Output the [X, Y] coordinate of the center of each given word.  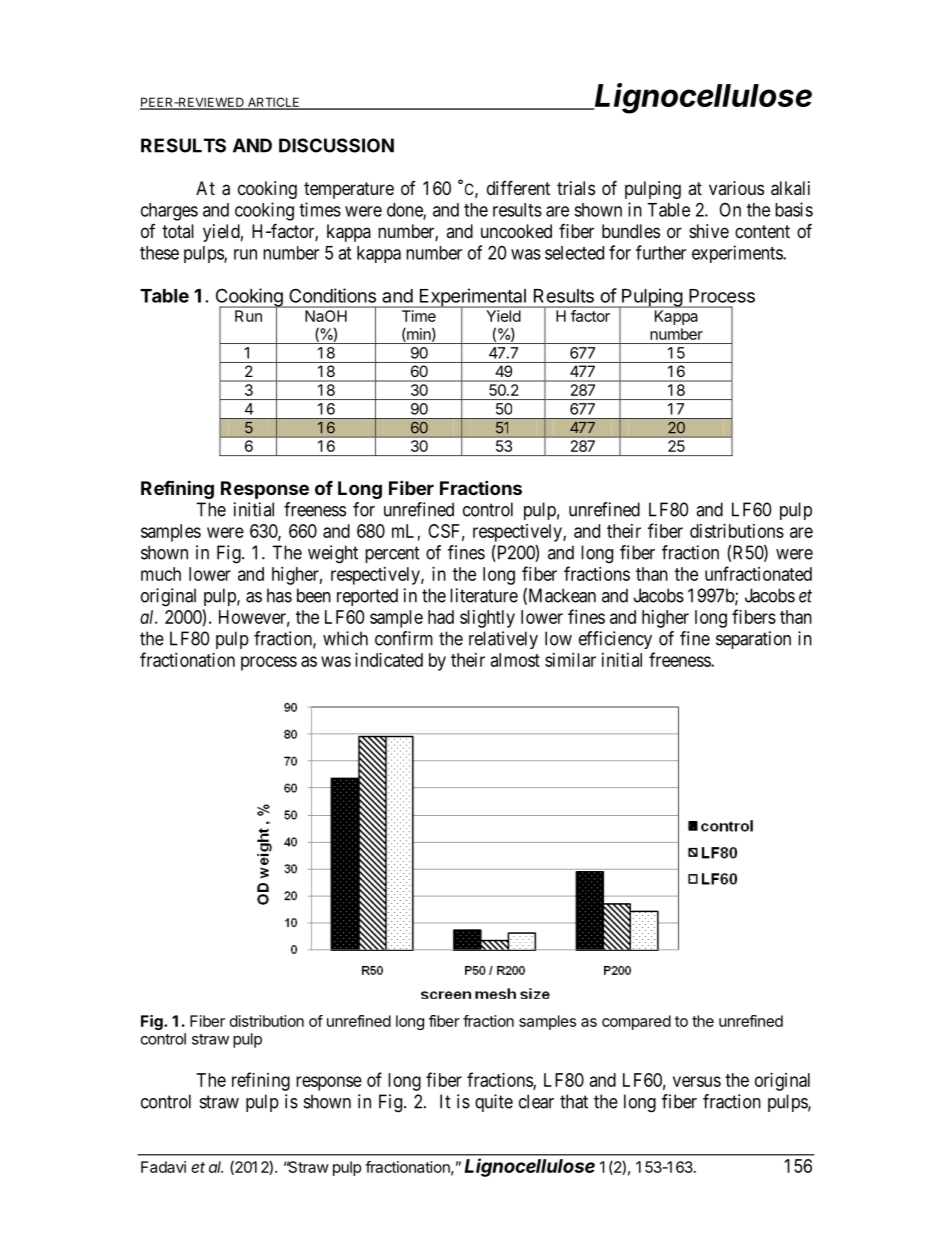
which [345, 638]
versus [697, 1081]
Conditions [332, 295]
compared [636, 1022]
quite [494, 1103]
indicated [389, 660]
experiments [738, 254]
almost [515, 660]
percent [392, 554]
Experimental [472, 298]
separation [753, 640]
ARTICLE [273, 103]
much [161, 574]
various [736, 188]
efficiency [615, 640]
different [518, 187]
